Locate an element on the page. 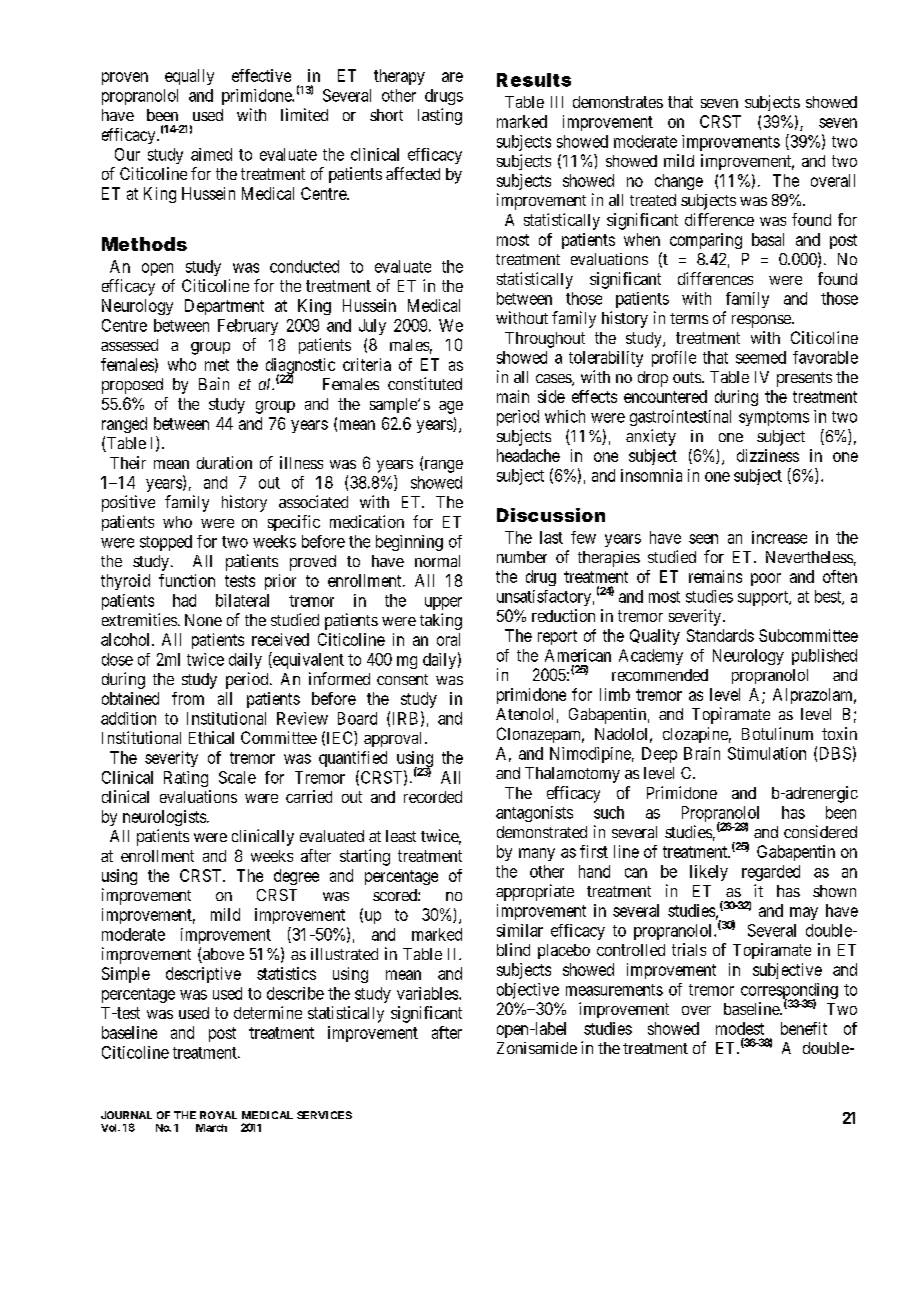 The height and width of the document is (1308, 924). modest is located at coordinates (740, 1028).
